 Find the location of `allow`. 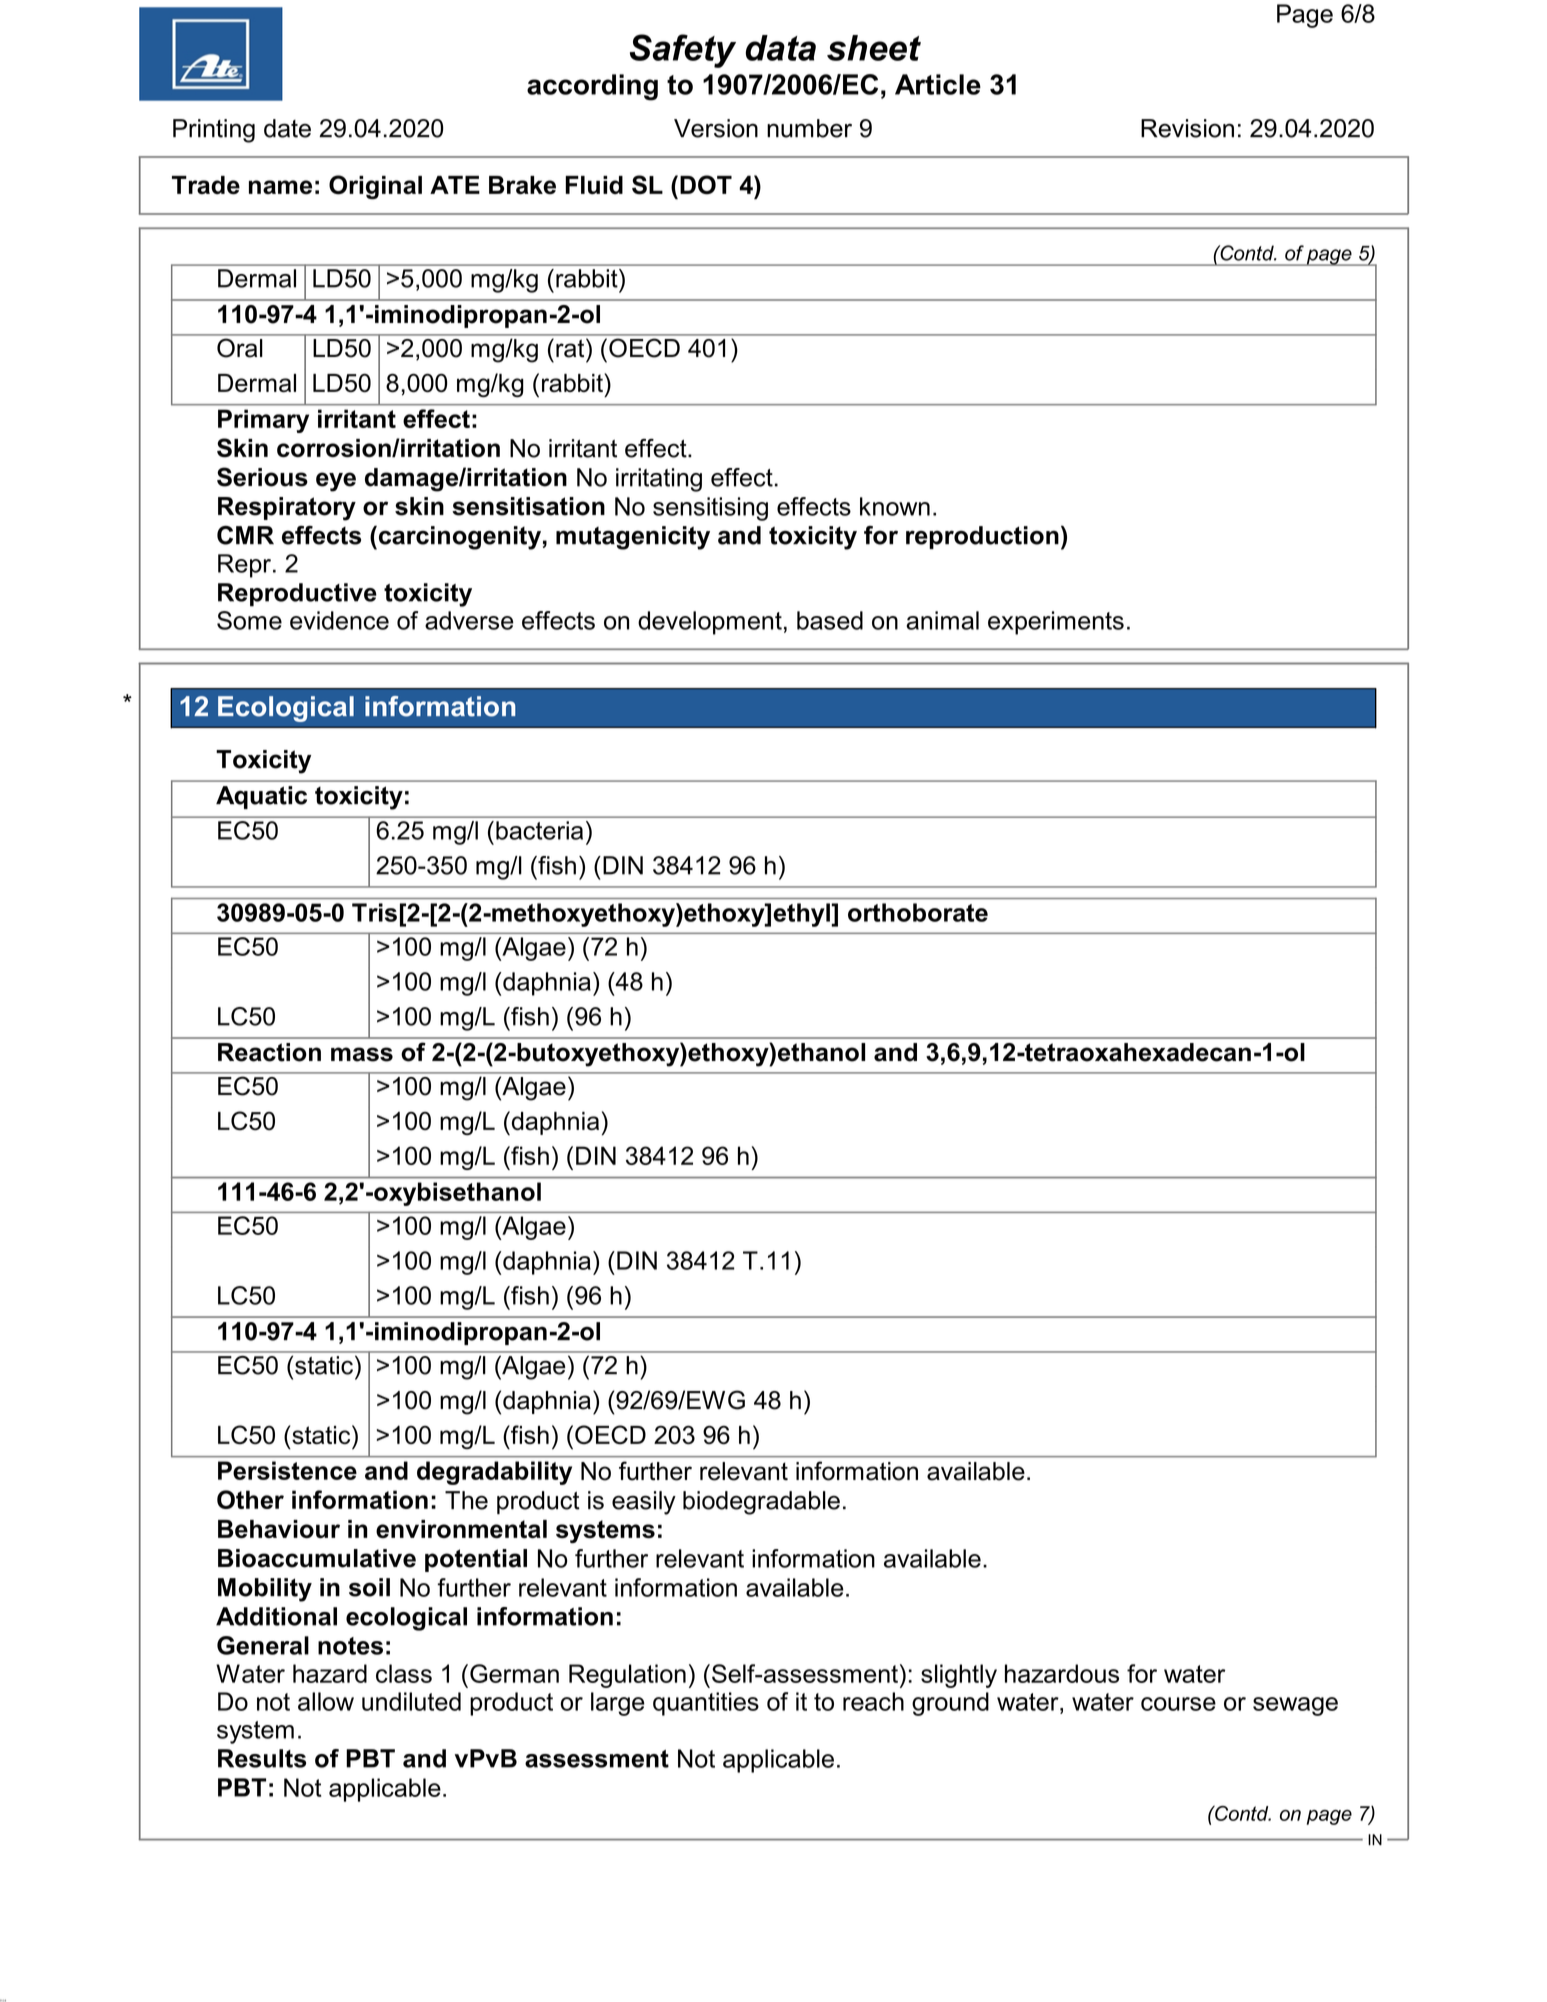

allow is located at coordinates (326, 1701).
